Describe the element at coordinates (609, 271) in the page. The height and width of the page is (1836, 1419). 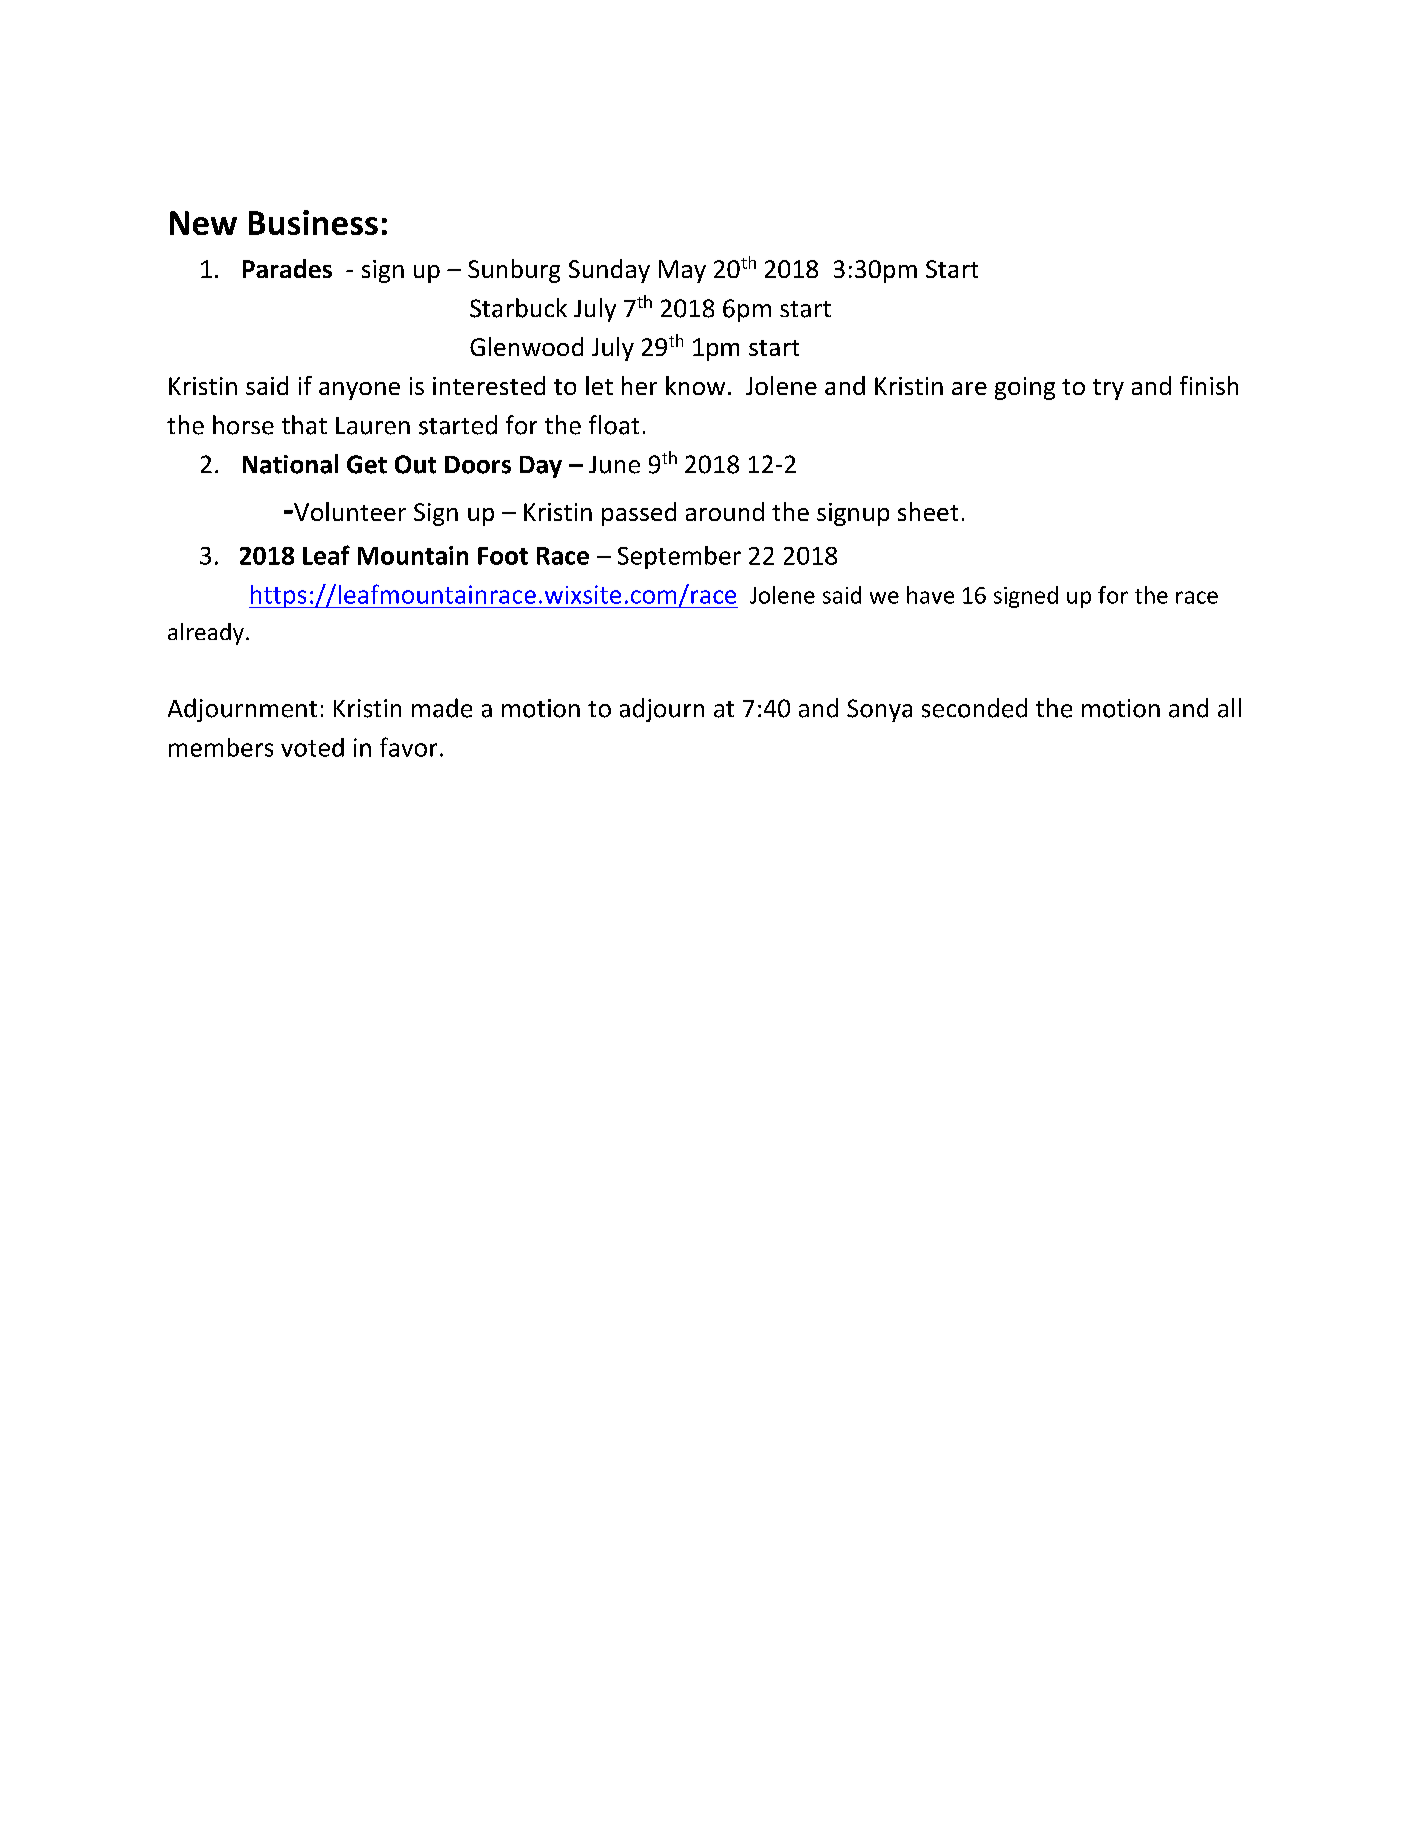
I see `Sunday` at that location.
